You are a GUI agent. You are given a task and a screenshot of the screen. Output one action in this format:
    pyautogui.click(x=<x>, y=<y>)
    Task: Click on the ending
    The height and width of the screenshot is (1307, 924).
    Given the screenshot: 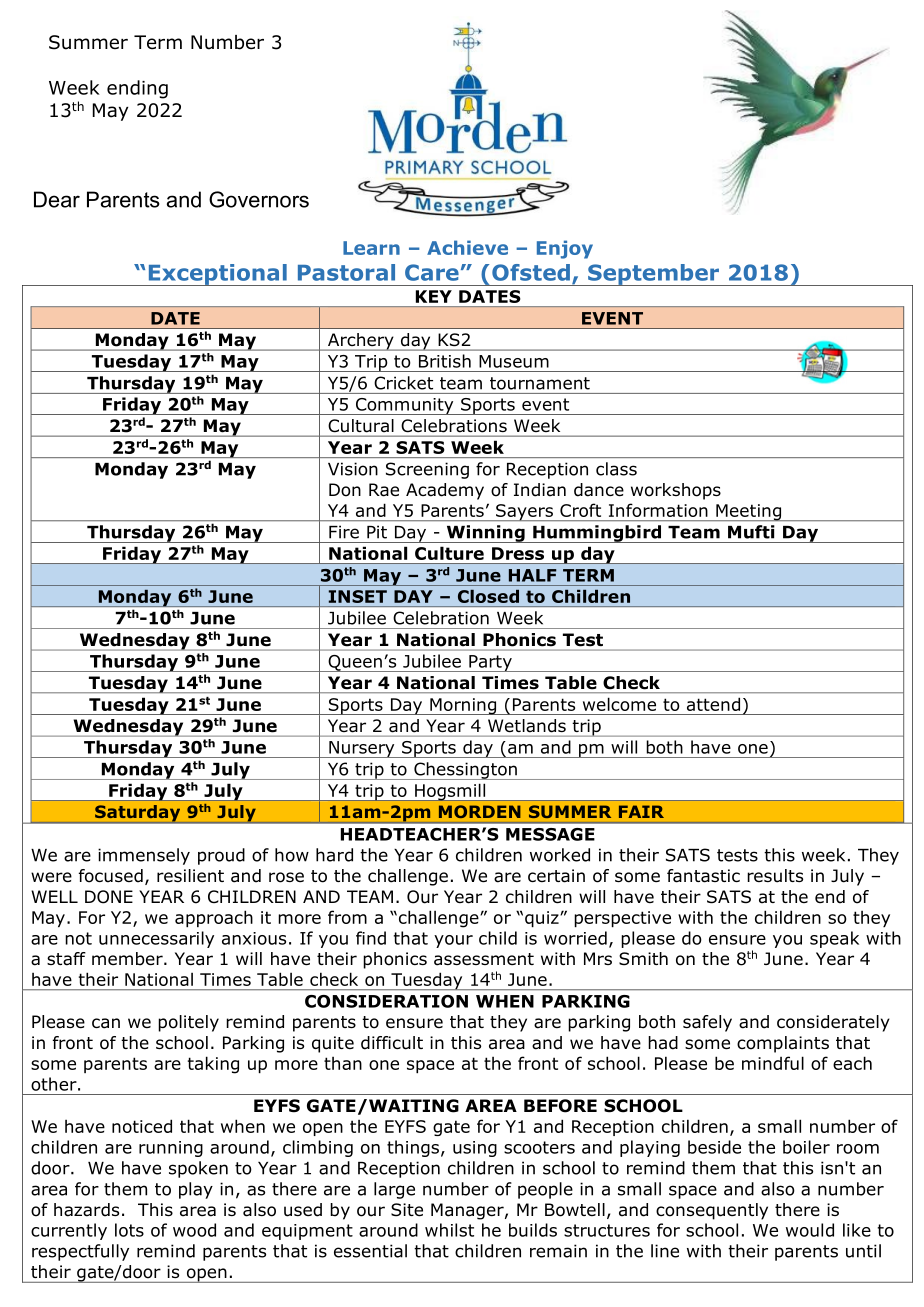 What is the action you would take?
    pyautogui.click(x=137, y=89)
